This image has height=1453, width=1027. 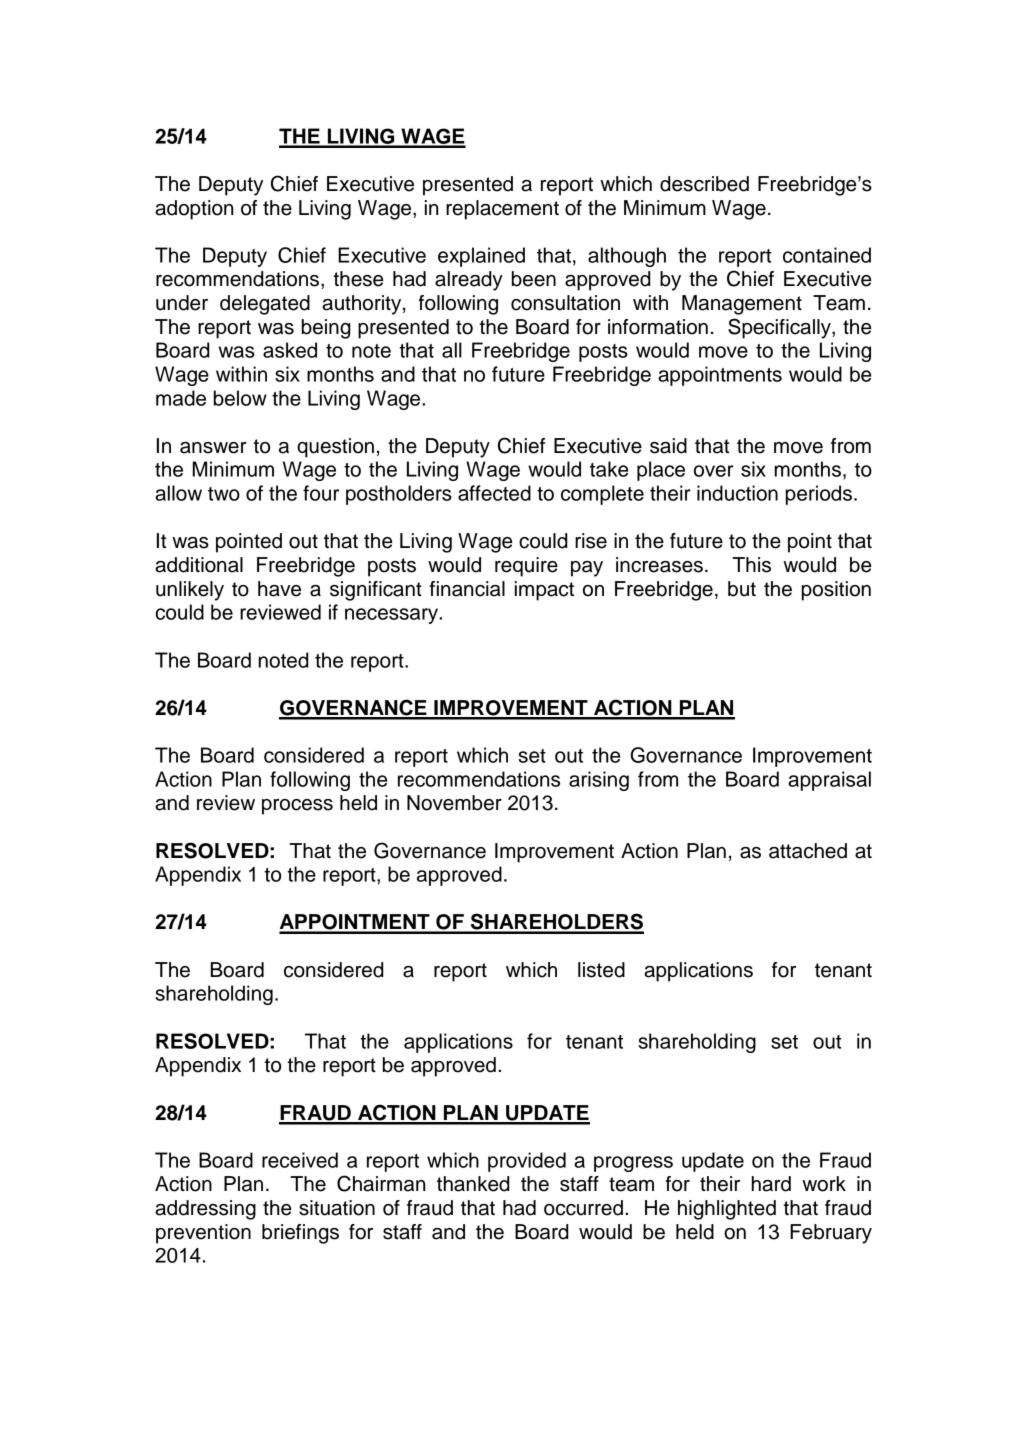 What do you see at coordinates (601, 970) in the image?
I see `listed` at bounding box center [601, 970].
